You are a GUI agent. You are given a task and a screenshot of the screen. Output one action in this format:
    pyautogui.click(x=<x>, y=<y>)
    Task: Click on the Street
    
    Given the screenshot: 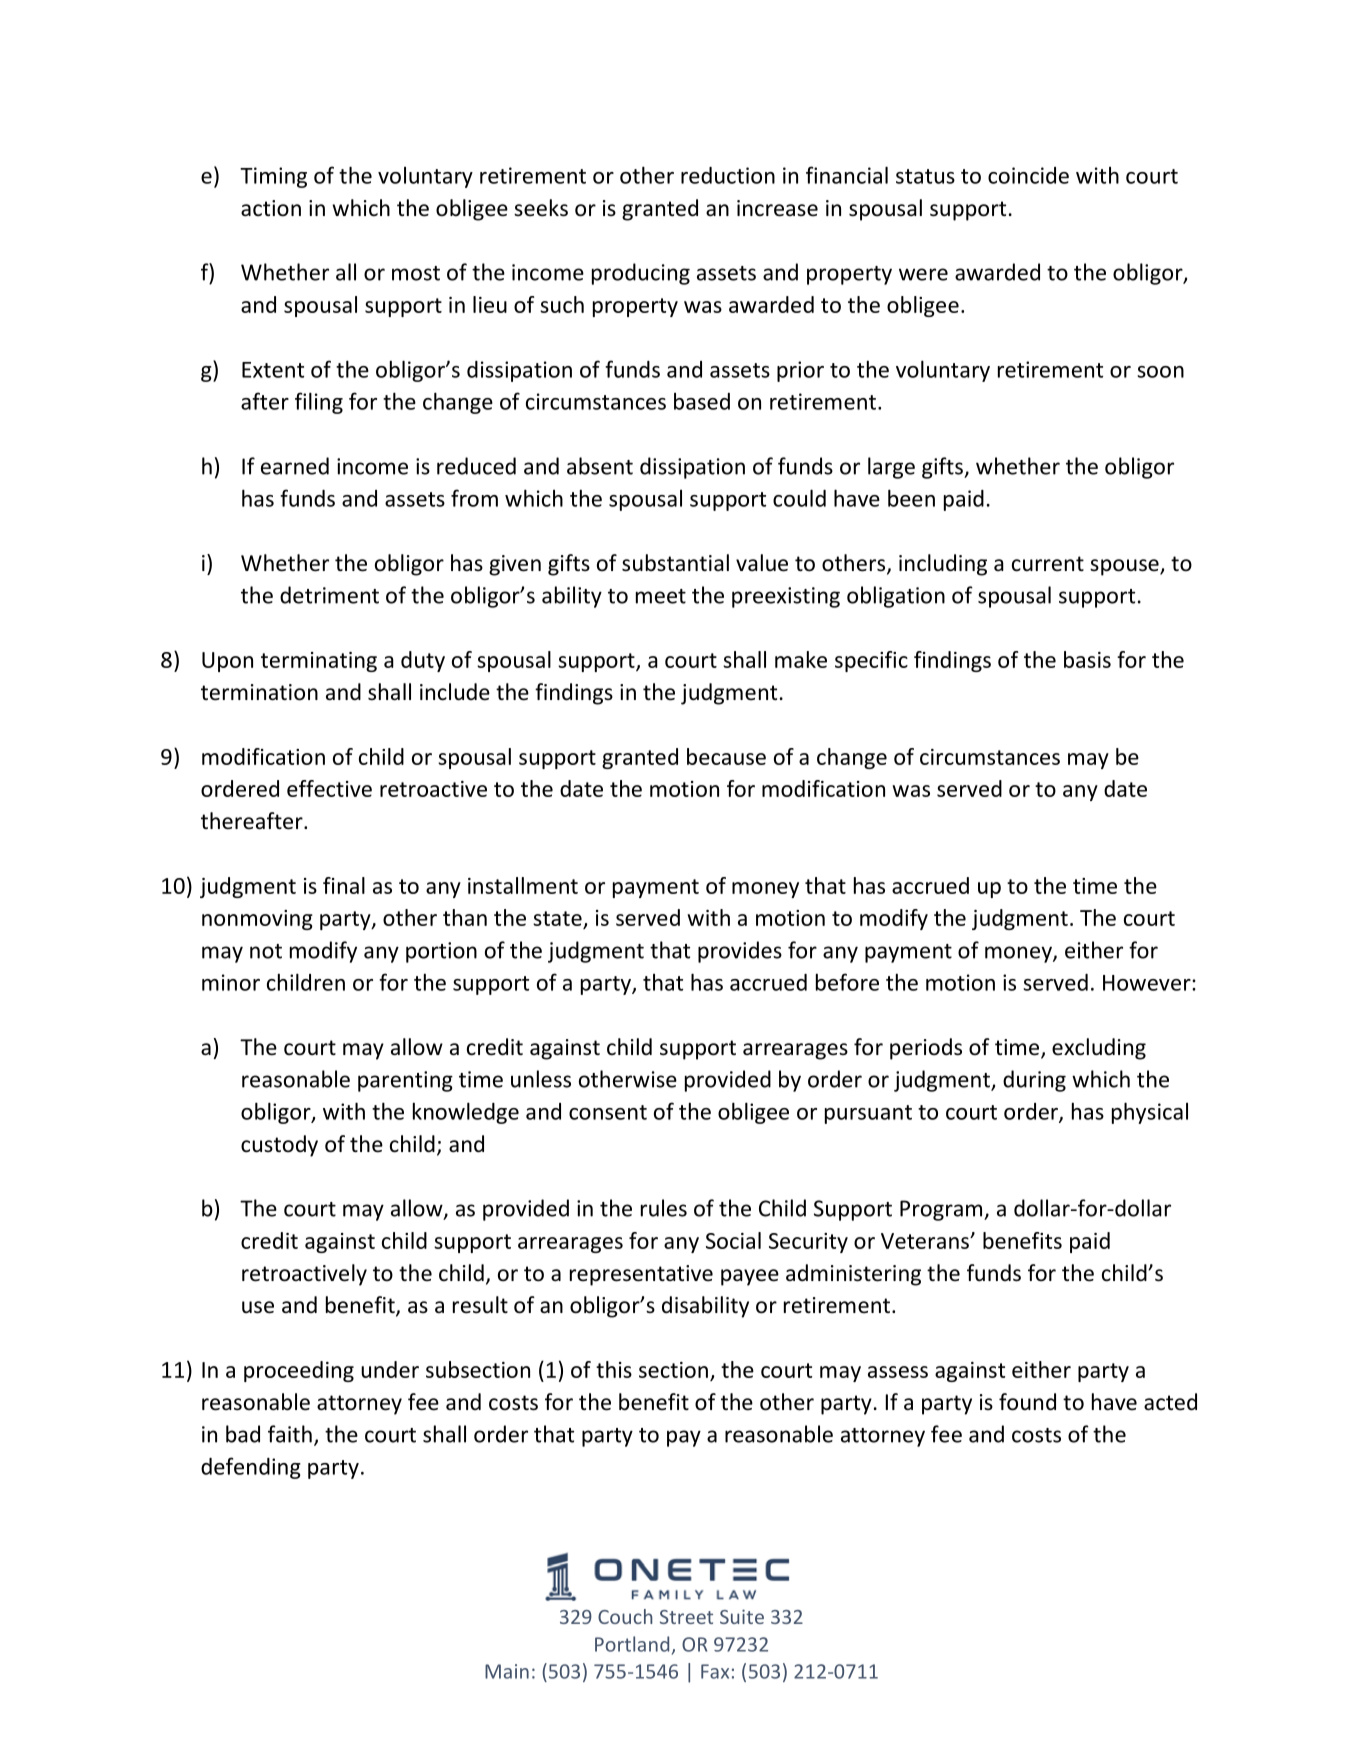 What is the action you would take?
    pyautogui.click(x=686, y=1617)
